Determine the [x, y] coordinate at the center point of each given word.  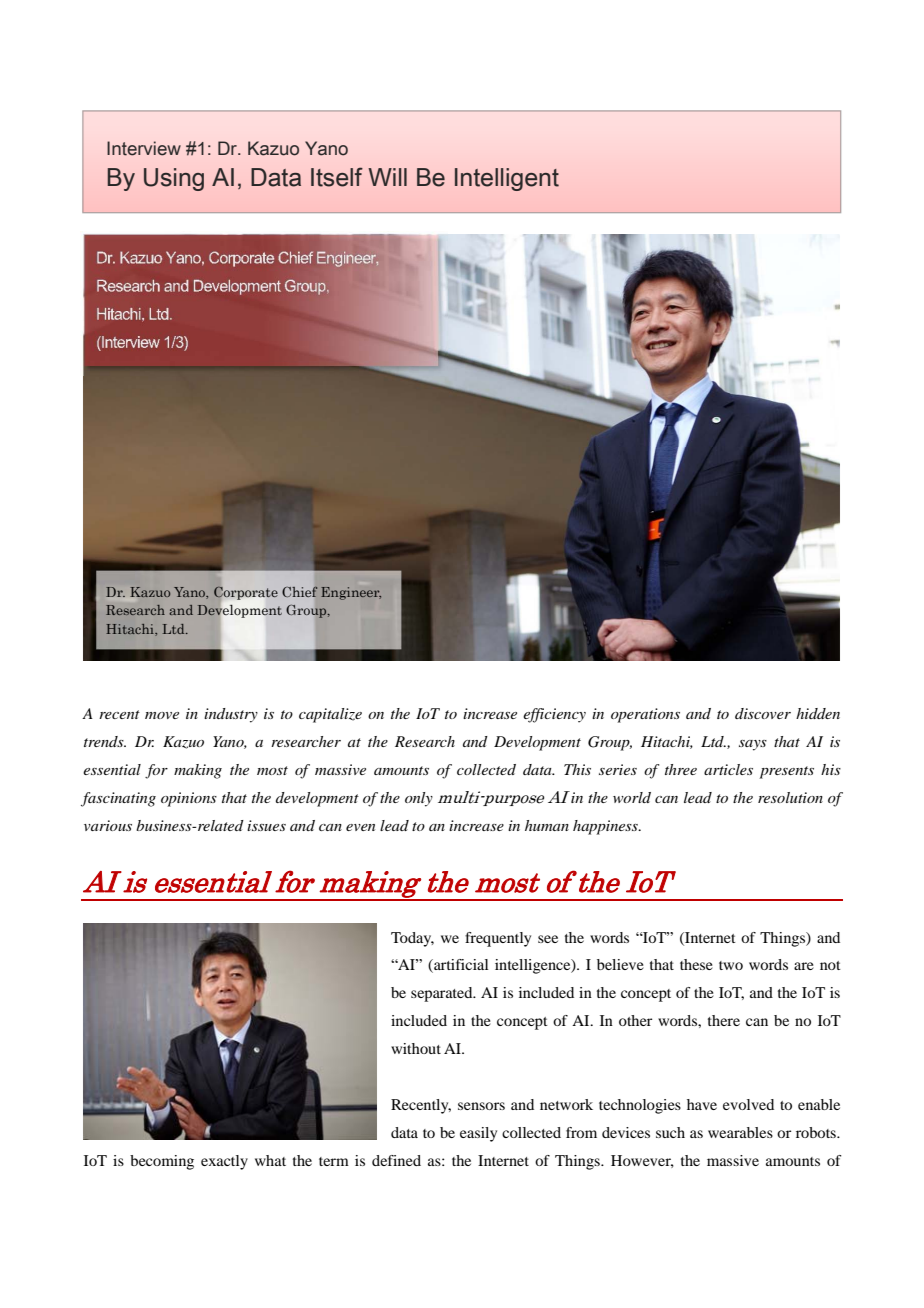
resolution [790, 797]
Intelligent [507, 179]
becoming [162, 1162]
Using [174, 179]
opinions [189, 799]
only [419, 799]
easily [478, 1134]
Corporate [246, 593]
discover [763, 713]
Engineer [351, 593]
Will [387, 177]
